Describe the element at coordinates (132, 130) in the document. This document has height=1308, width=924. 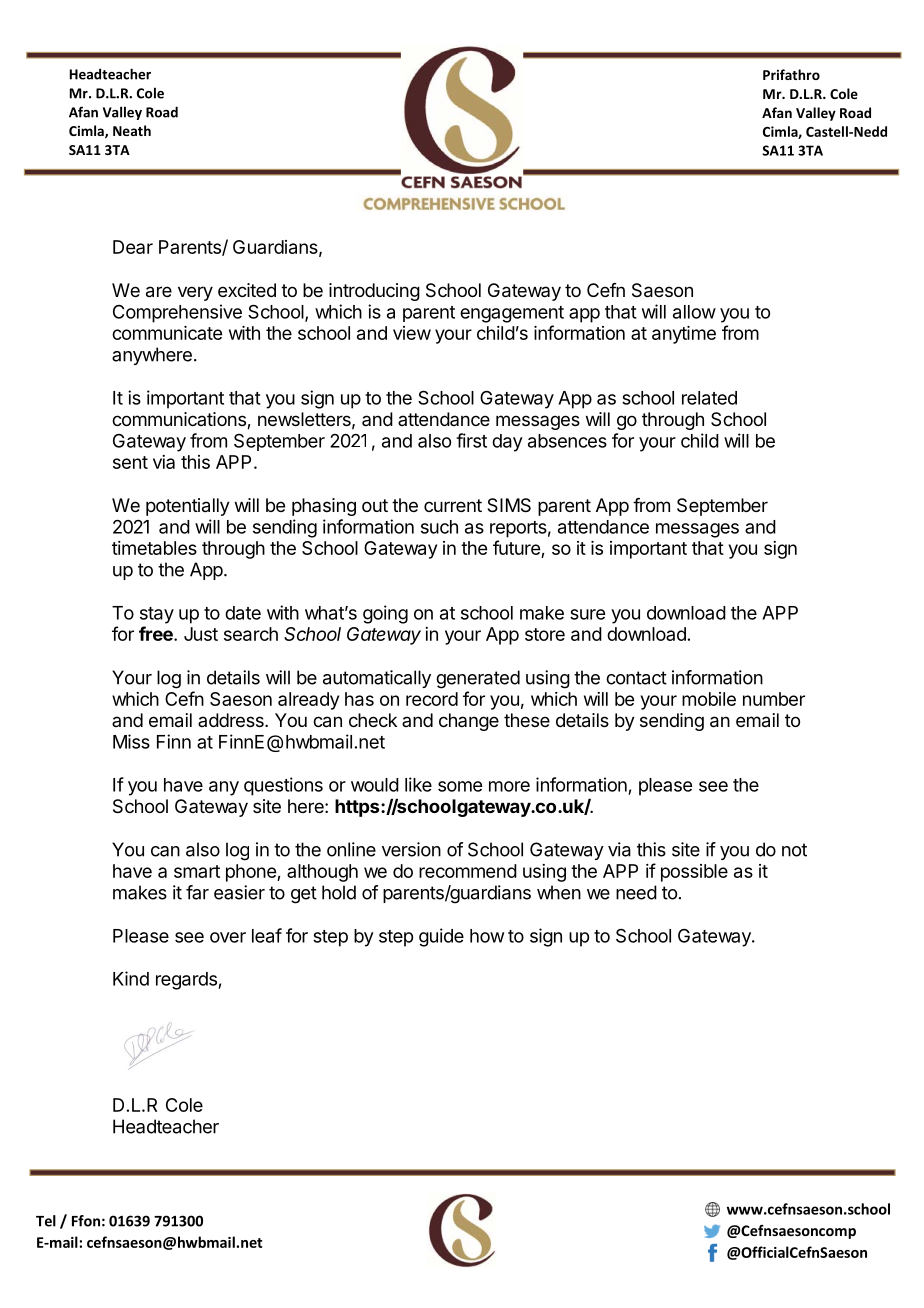
I see `Neath` at that location.
